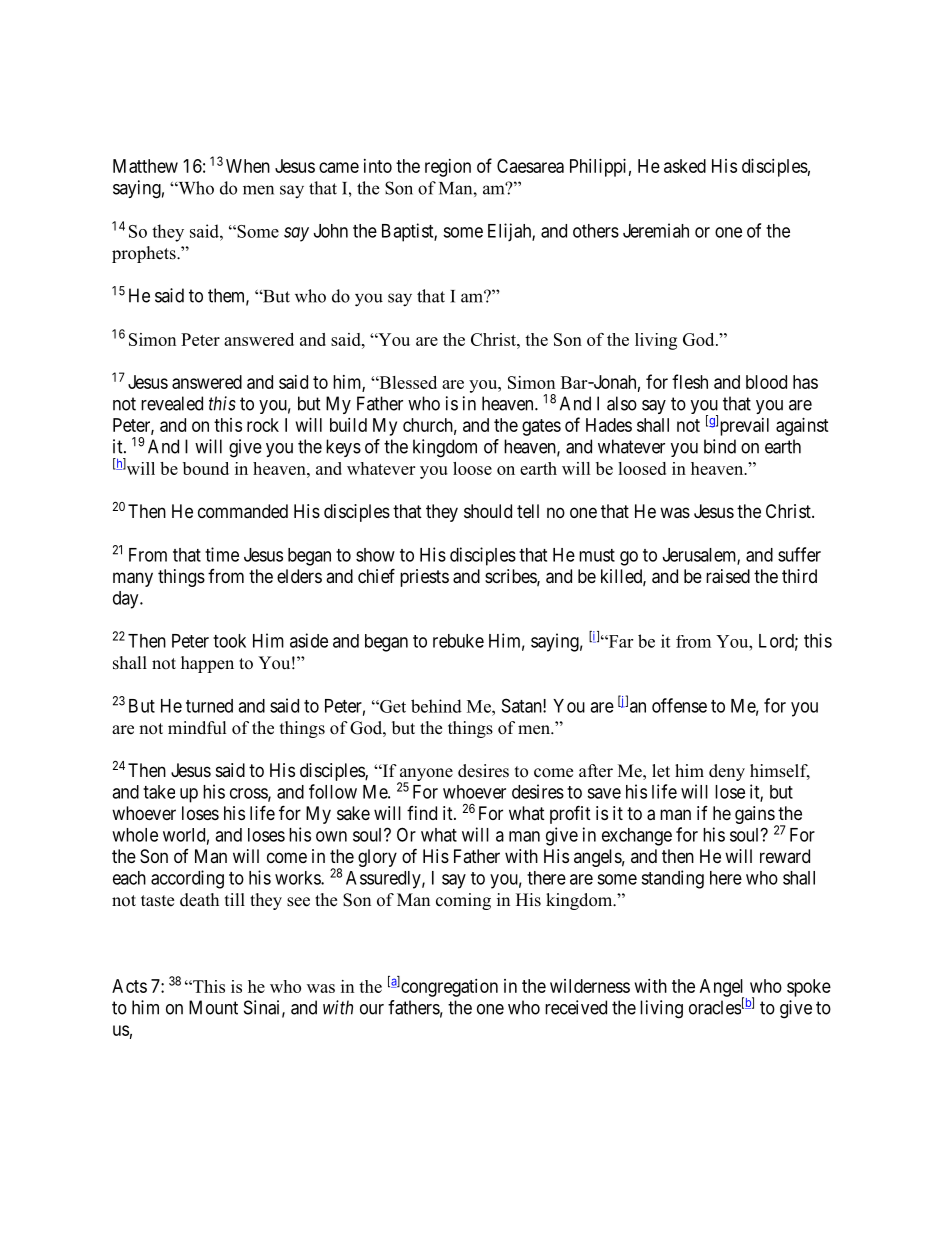 Image resolution: width=952 pixels, height=1233 pixels. Describe the element at coordinates (425, 776) in the screenshot. I see `anyone` at that location.
